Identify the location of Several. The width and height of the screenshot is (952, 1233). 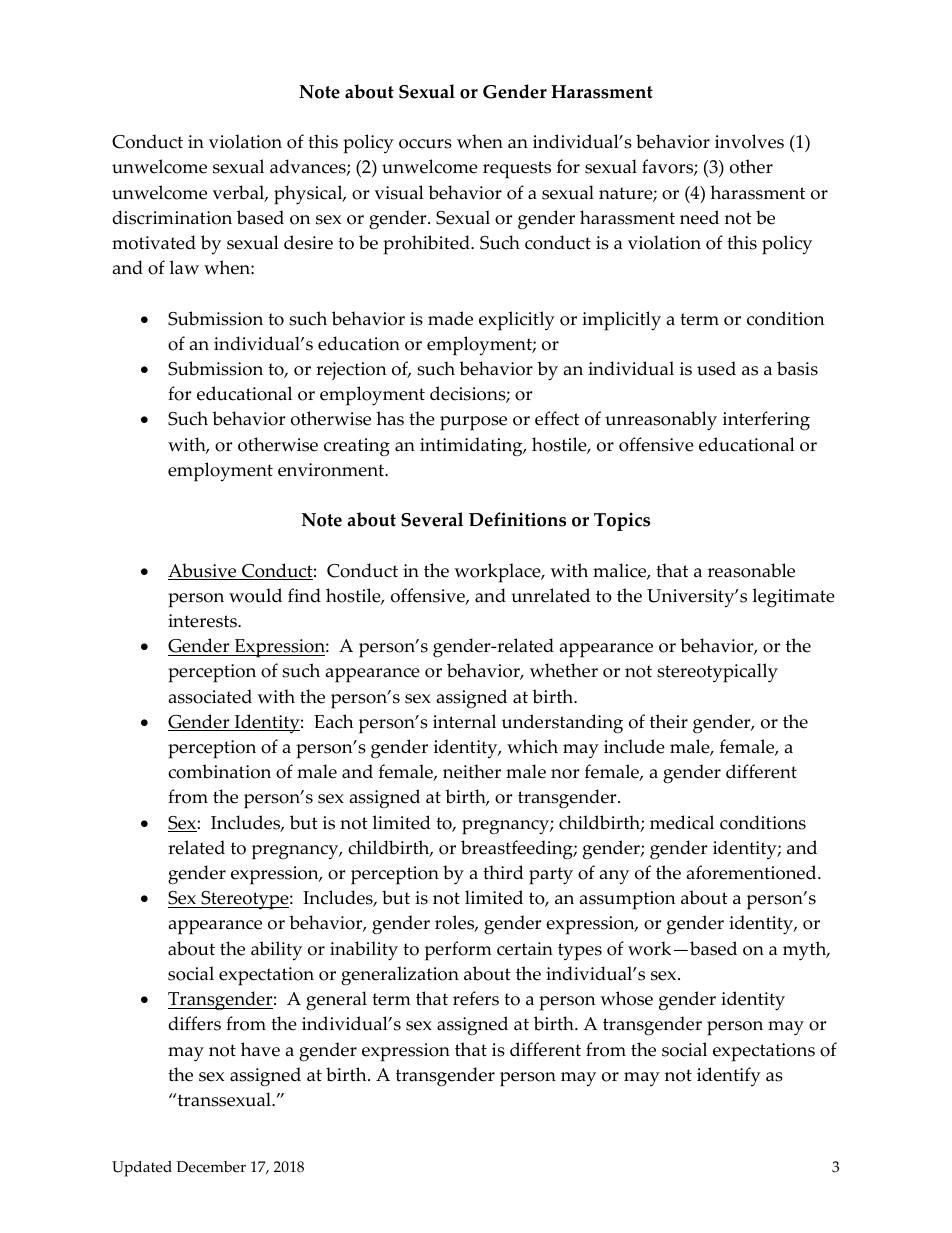
(432, 519).
